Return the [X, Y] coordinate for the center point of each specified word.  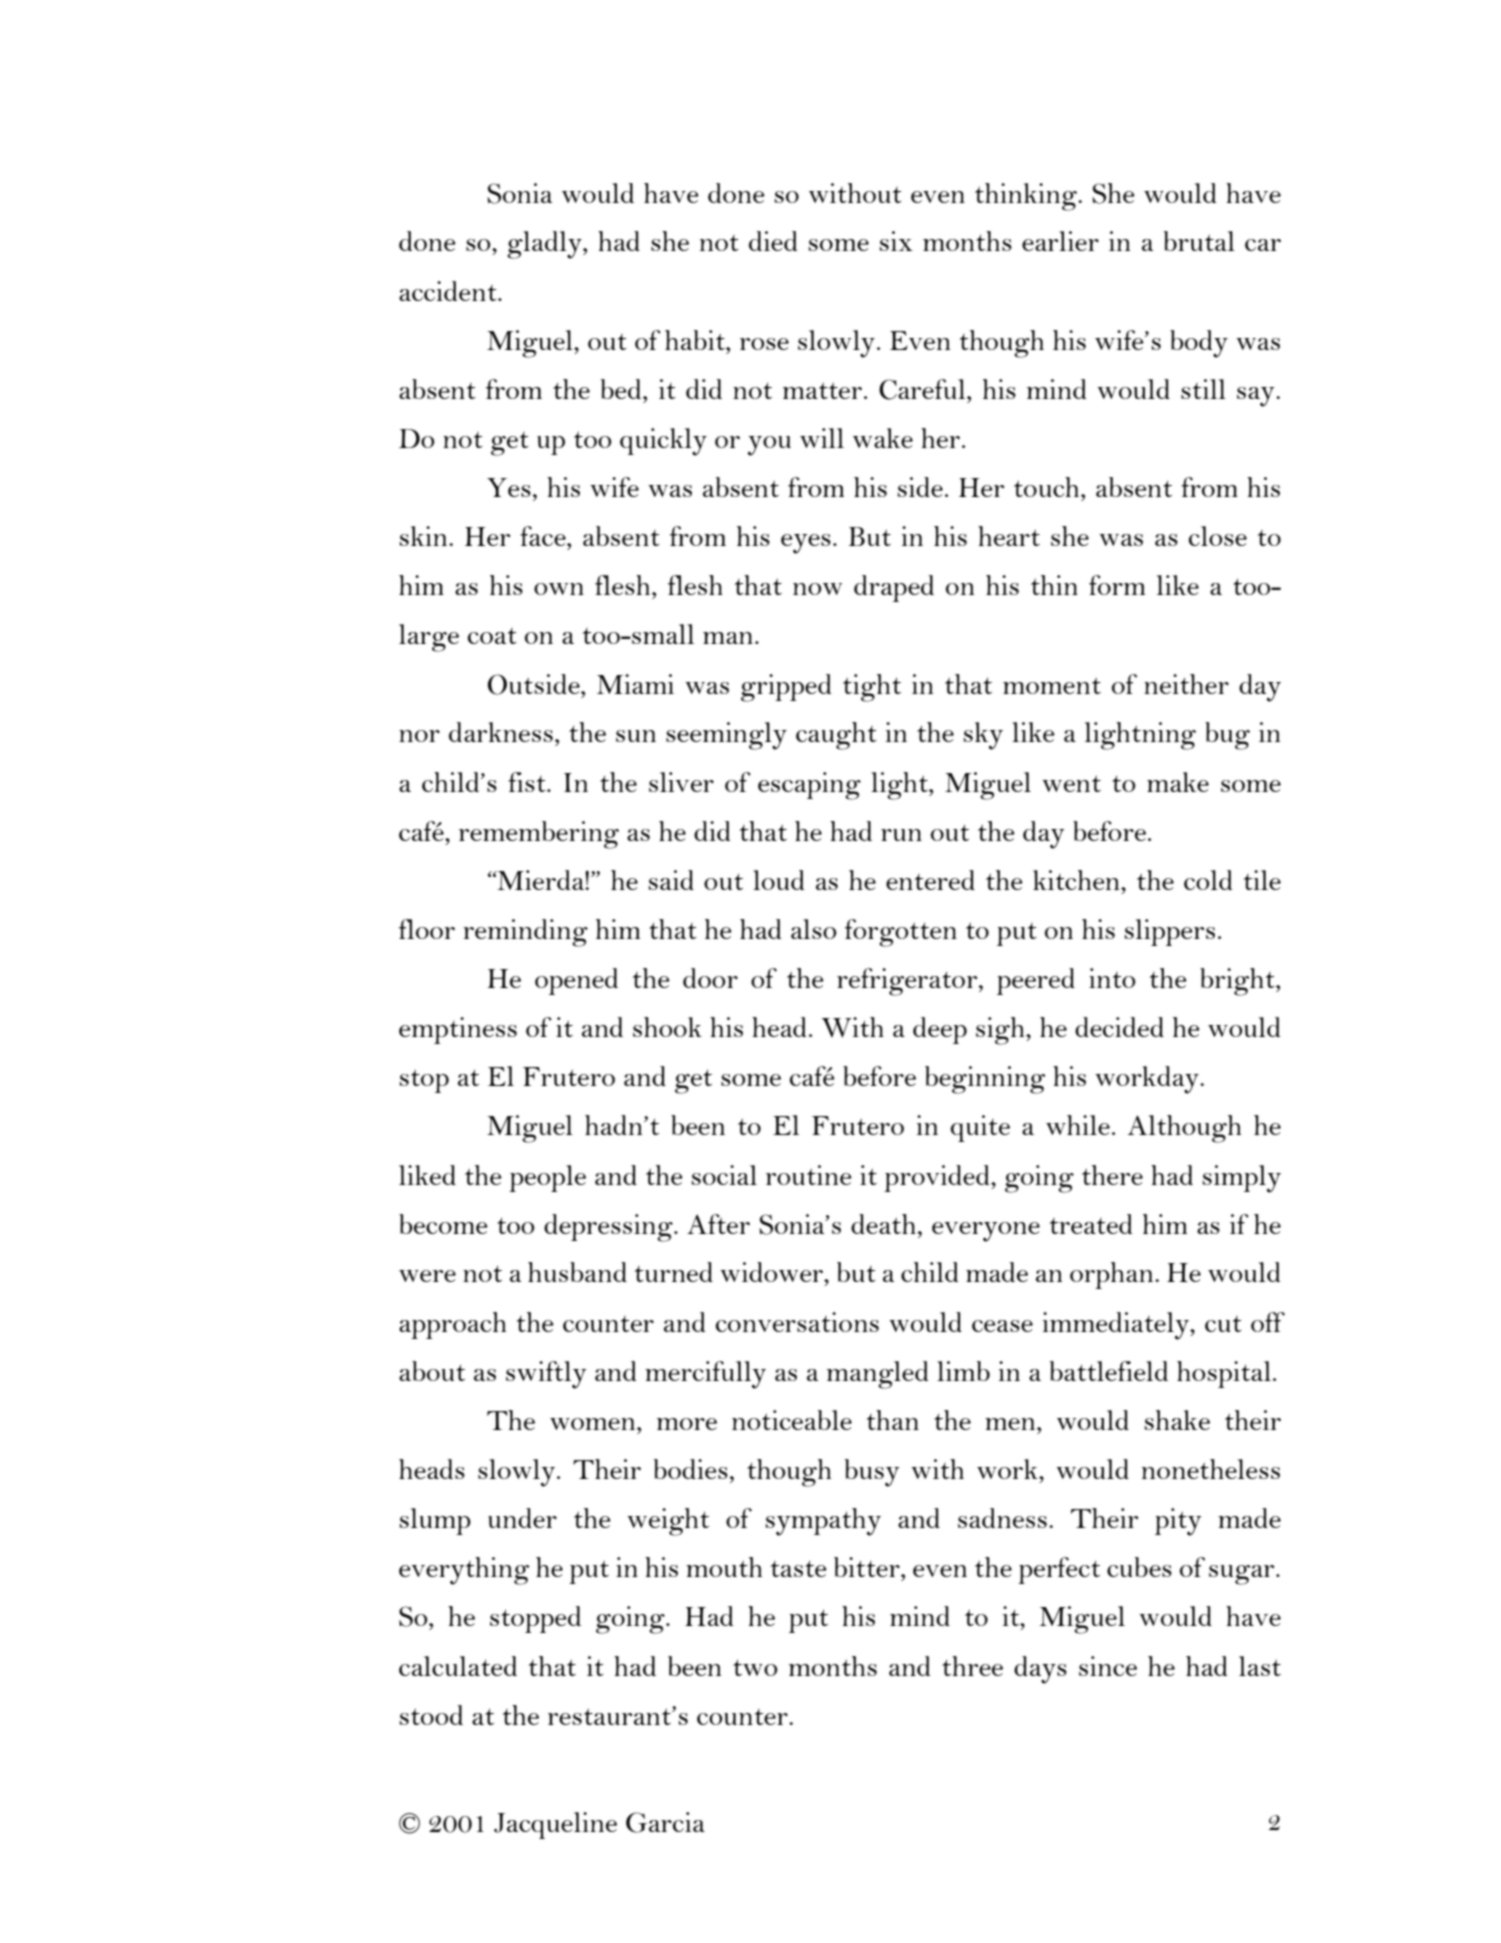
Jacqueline [555, 1825]
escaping [809, 786]
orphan [1113, 1275]
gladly [545, 245]
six [896, 241]
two [755, 1667]
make [1178, 782]
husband [577, 1272]
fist [528, 782]
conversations [797, 1322]
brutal [1199, 241]
